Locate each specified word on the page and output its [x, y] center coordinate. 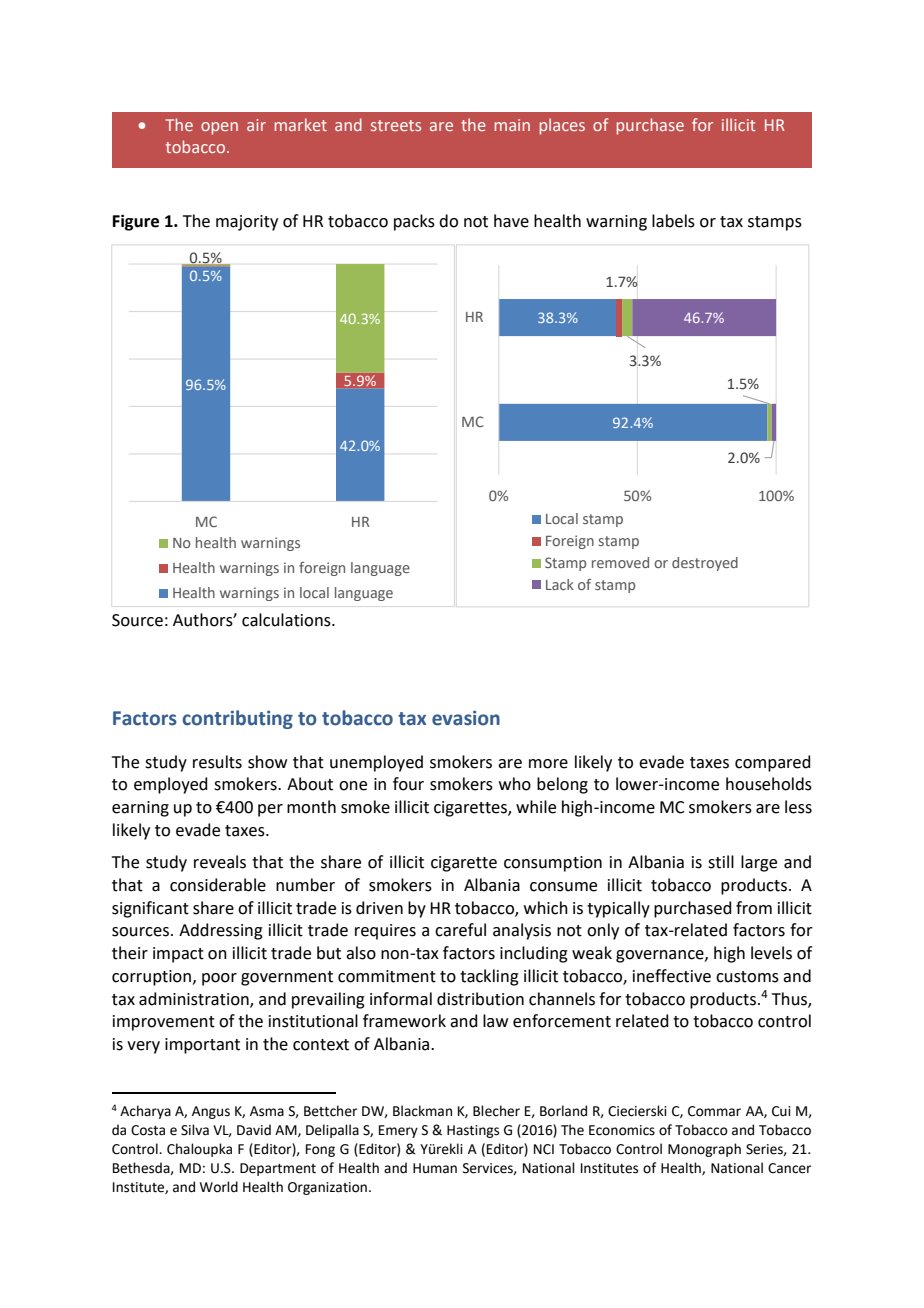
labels [673, 221]
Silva [195, 1130]
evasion [466, 718]
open [219, 128]
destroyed [705, 564]
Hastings [473, 1131]
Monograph [704, 1150]
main [512, 125]
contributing [238, 719]
